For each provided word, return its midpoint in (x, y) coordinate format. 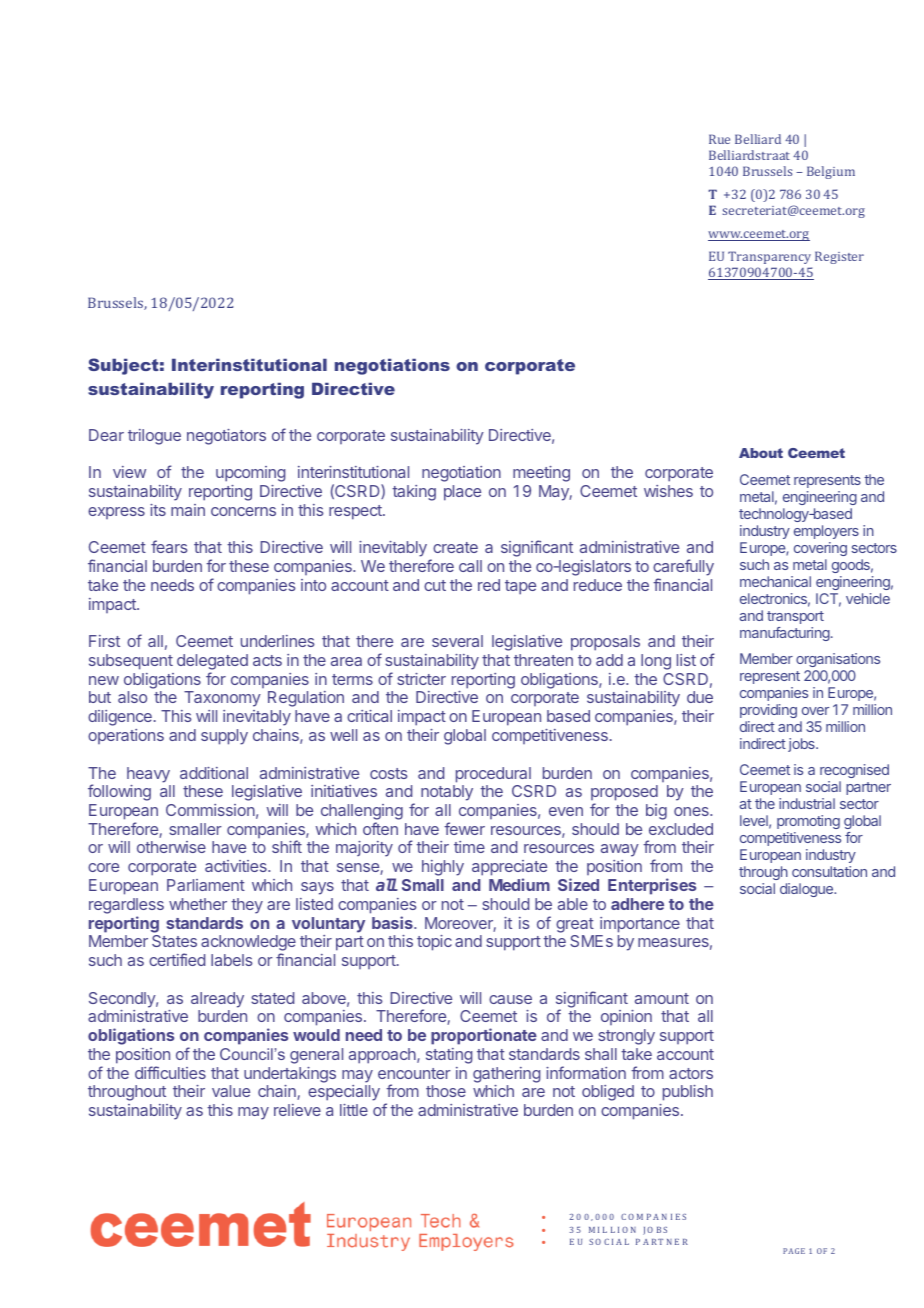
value (231, 1091)
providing (768, 711)
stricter (421, 679)
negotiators (226, 437)
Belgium (831, 172)
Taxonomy (222, 699)
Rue (719, 139)
